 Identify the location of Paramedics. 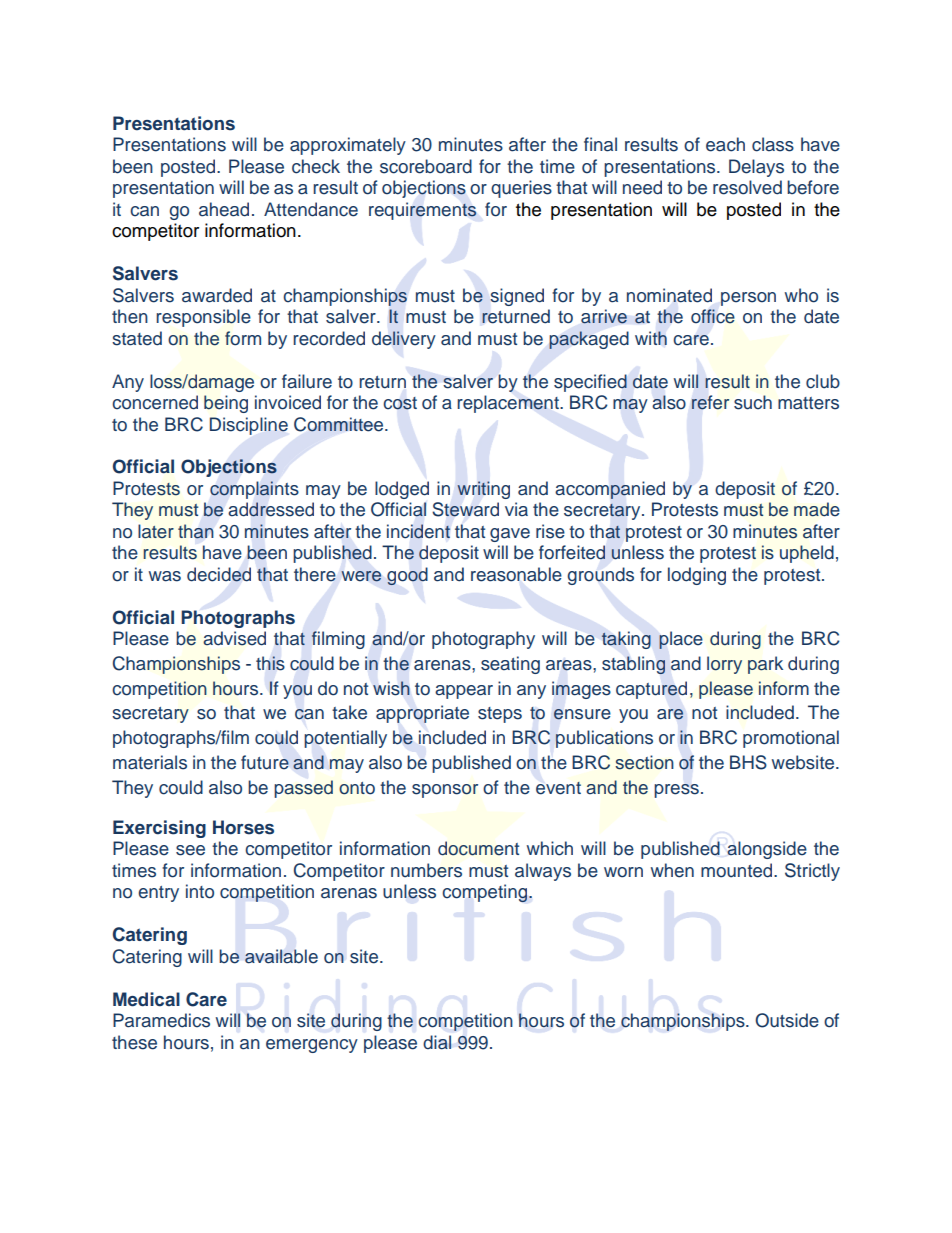
(161, 1020).
